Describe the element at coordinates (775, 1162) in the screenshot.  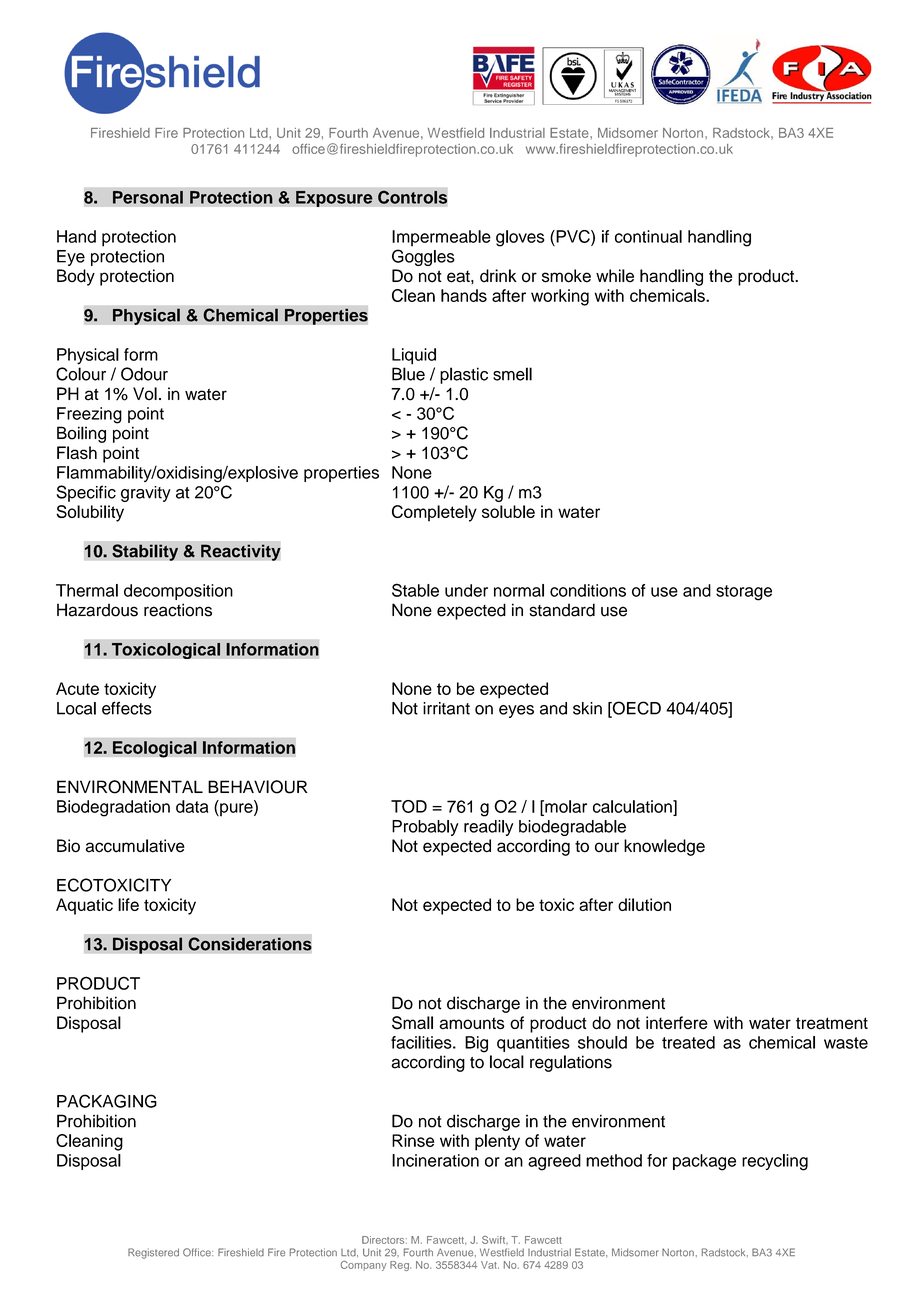
I see `recycling` at that location.
